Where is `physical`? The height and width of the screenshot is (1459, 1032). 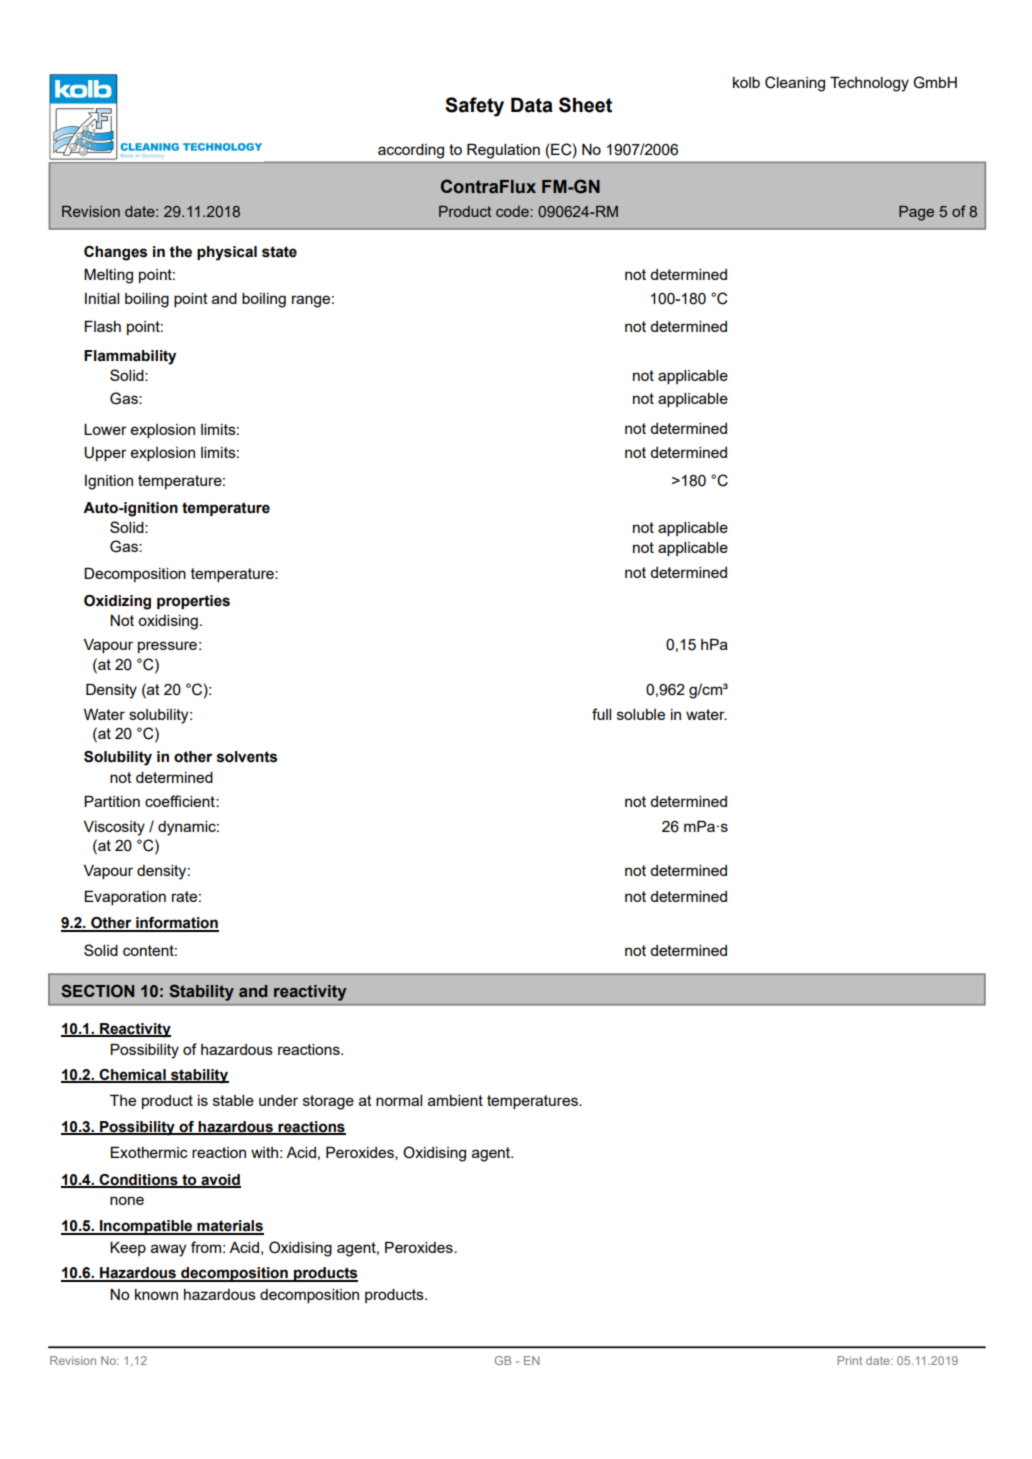
physical is located at coordinates (227, 253).
